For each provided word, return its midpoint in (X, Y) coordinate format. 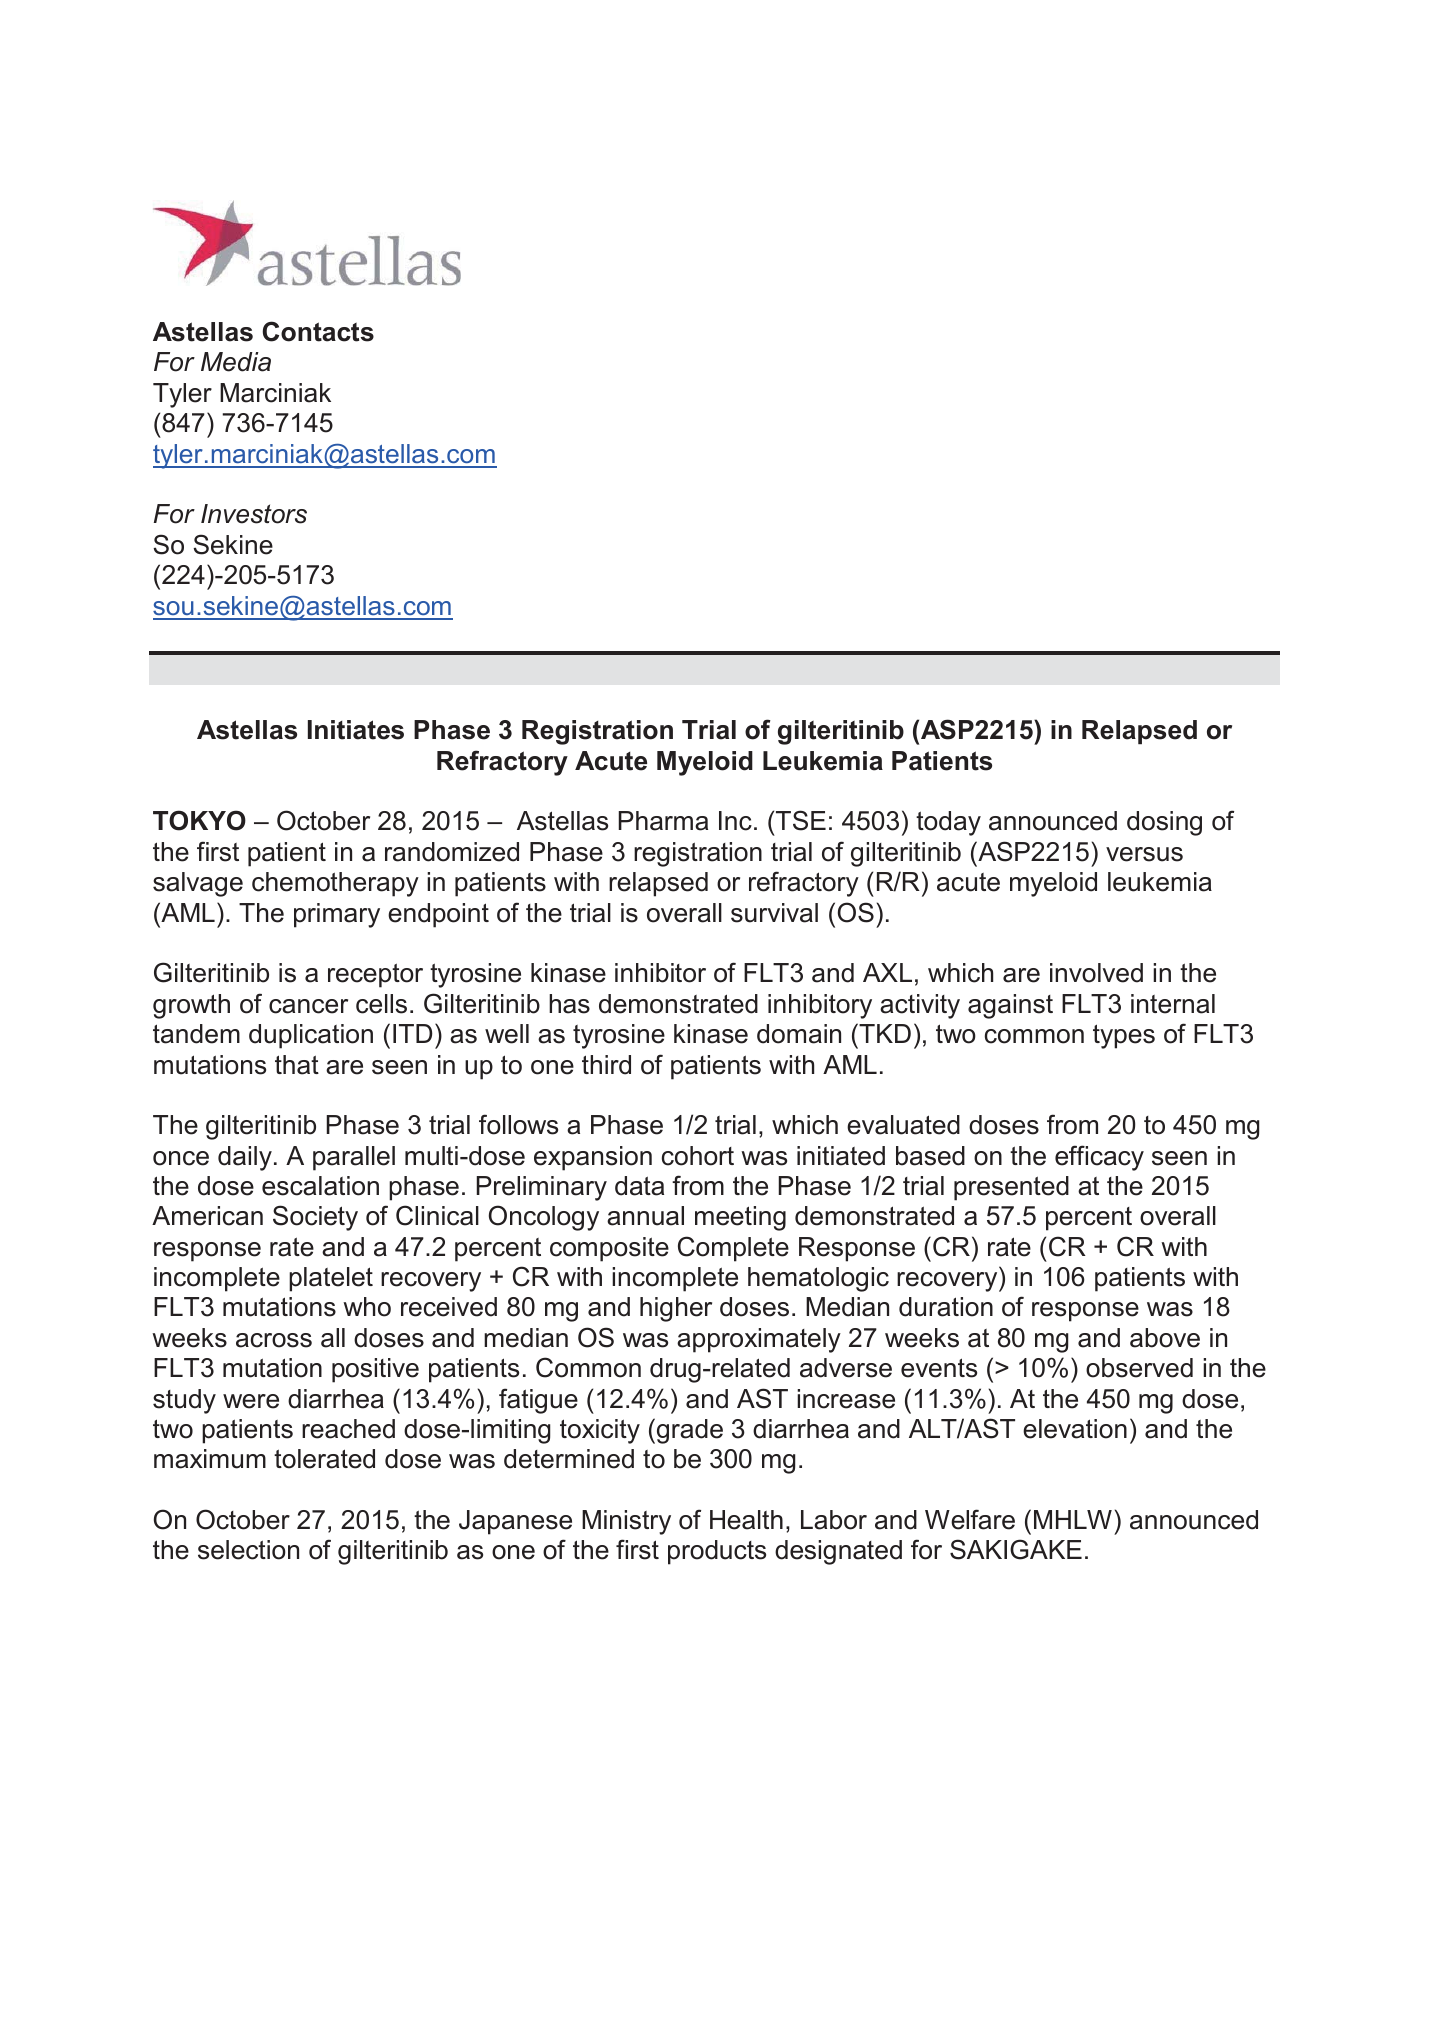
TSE (801, 820)
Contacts (318, 331)
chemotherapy (335, 884)
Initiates (356, 730)
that (297, 1065)
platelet (331, 1279)
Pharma (663, 821)
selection (248, 1550)
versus (1144, 854)
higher (676, 1309)
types (1124, 1036)
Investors (254, 514)
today (948, 823)
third (606, 1065)
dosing (1164, 823)
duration (946, 1307)
